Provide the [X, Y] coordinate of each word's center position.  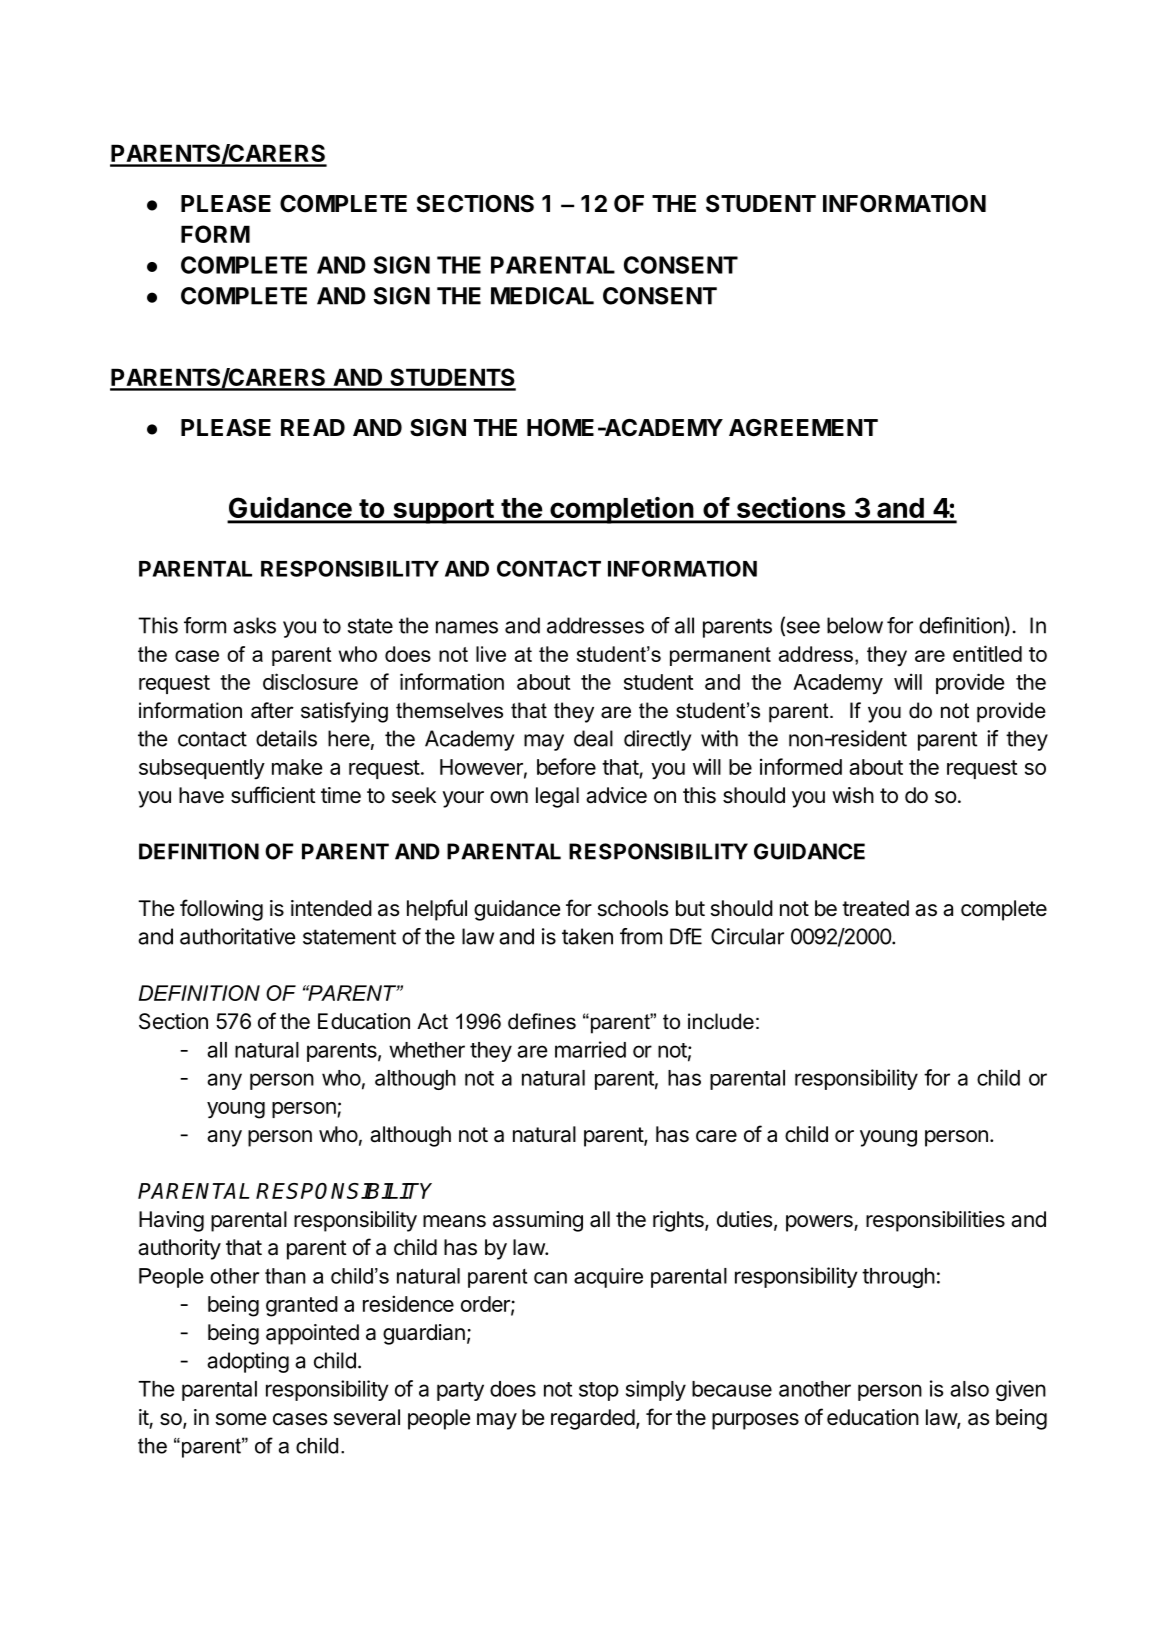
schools [633, 908]
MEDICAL [542, 296]
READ [313, 427]
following [221, 910]
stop [599, 1391]
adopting [248, 1362]
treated [875, 908]
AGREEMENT [803, 427]
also [969, 1389]
